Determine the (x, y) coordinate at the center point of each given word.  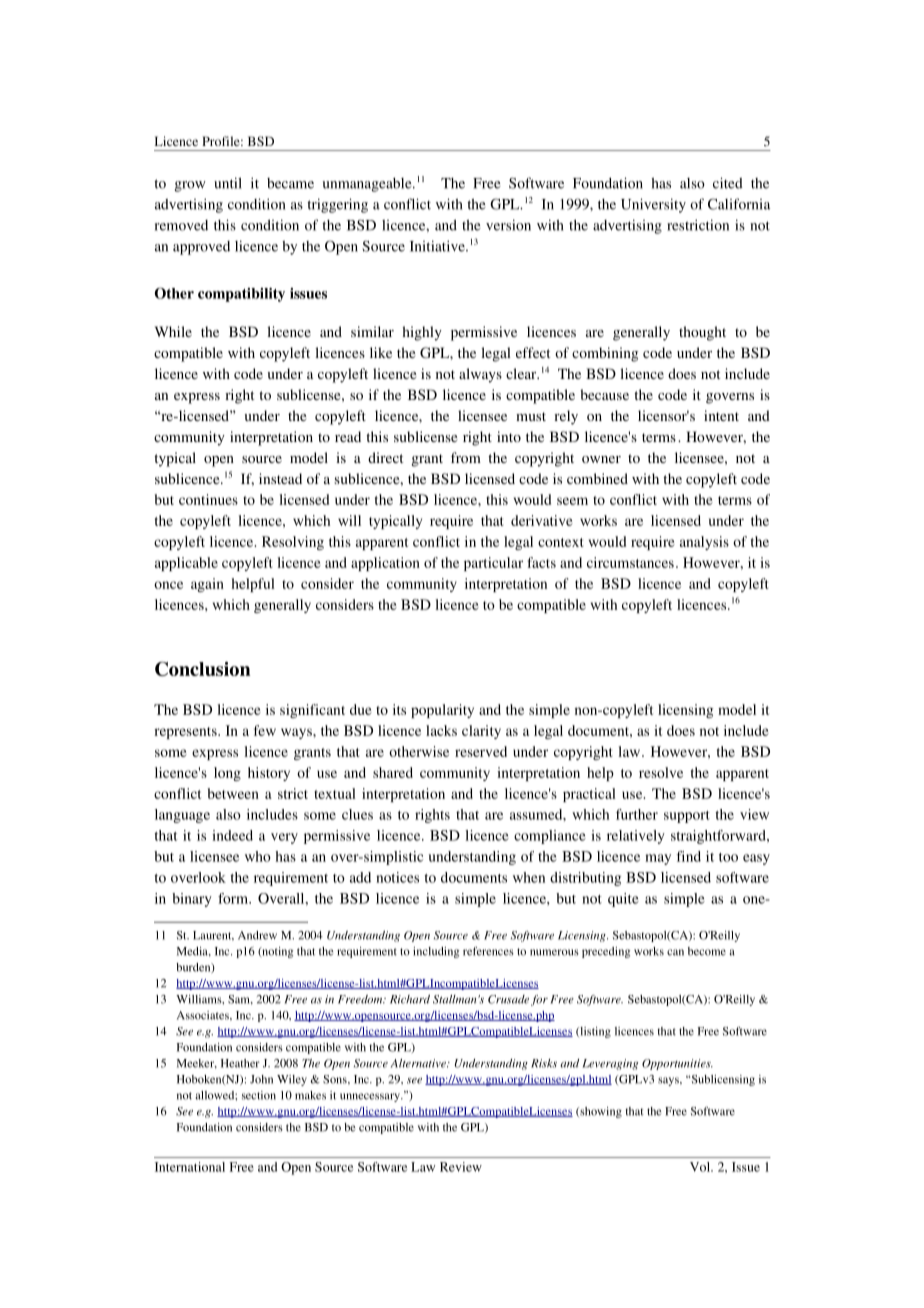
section (259, 1095)
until (228, 183)
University (653, 205)
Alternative (419, 1063)
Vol (701, 1167)
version (508, 225)
